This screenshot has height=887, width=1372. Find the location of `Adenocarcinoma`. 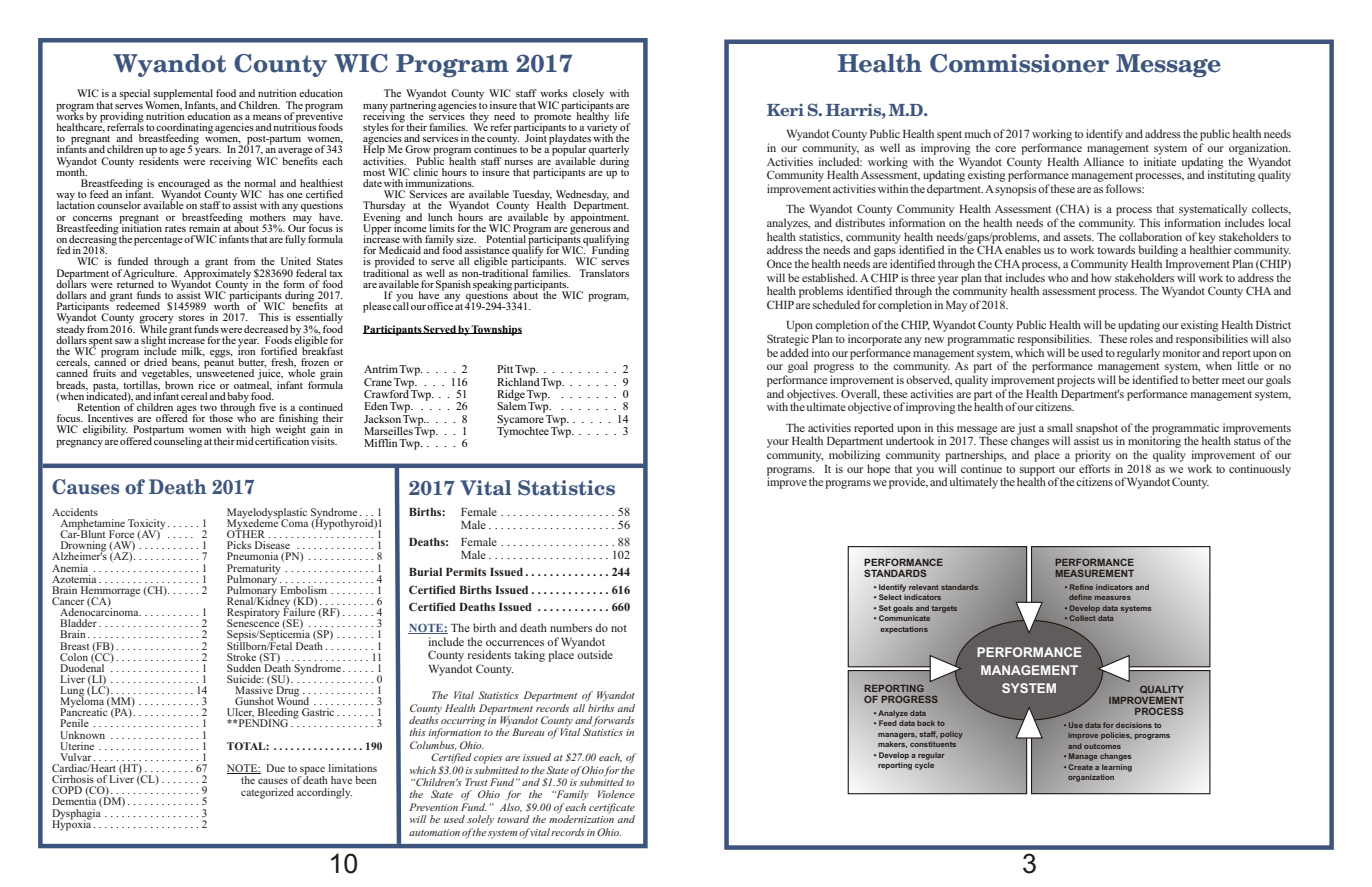

Adenocarcinoma is located at coordinates (100, 611).
